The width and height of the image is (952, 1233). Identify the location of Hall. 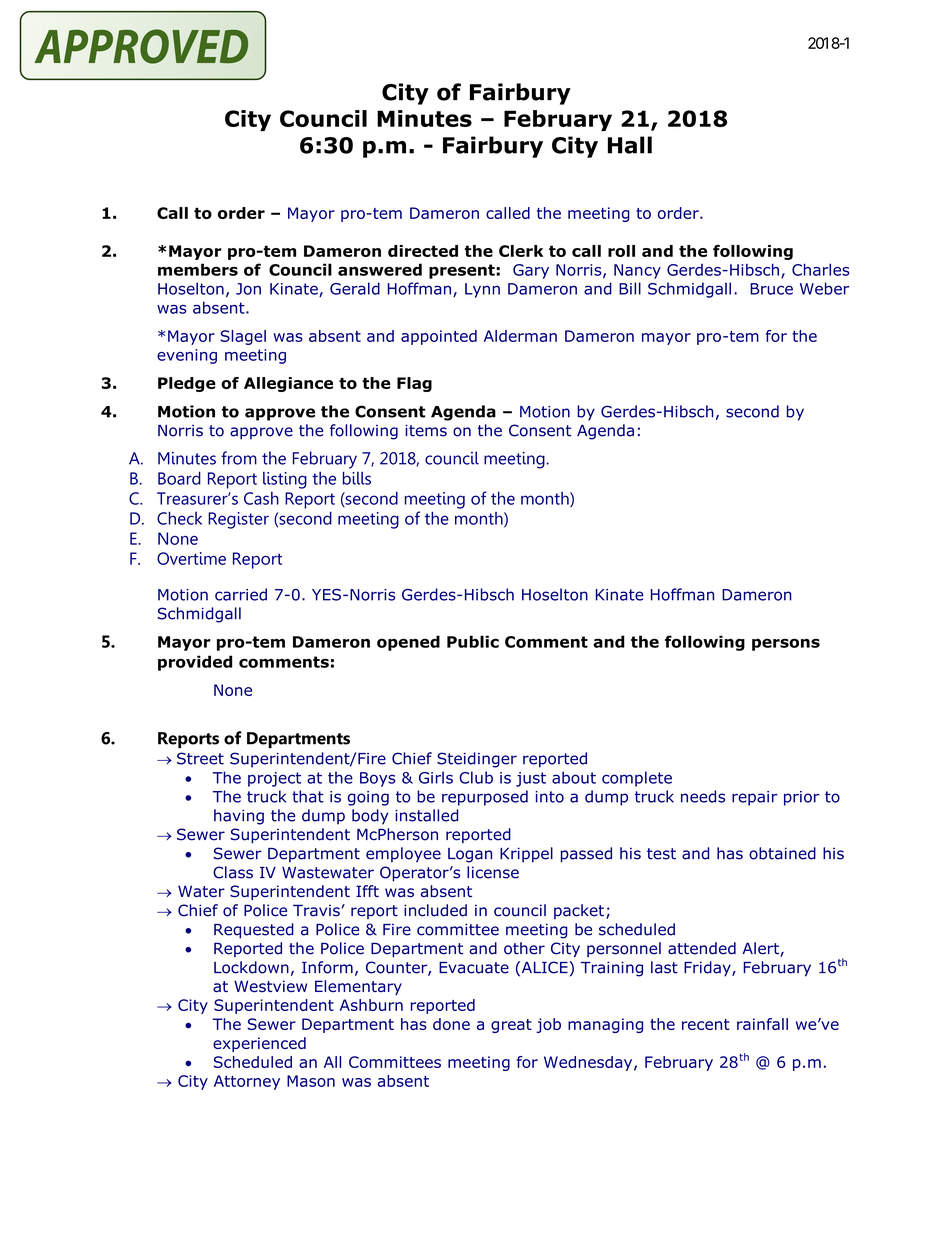
(630, 145).
